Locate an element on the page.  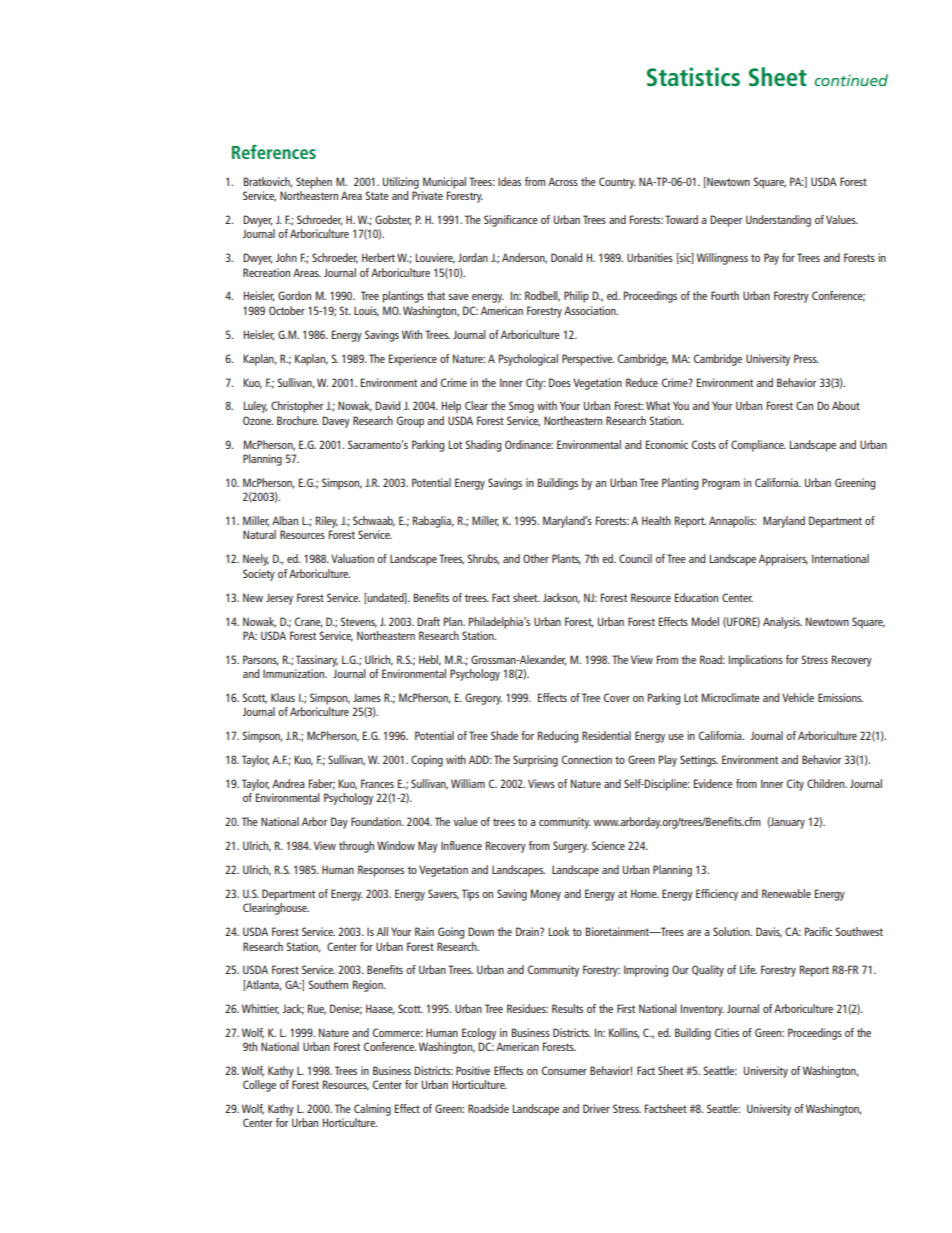
continued is located at coordinates (851, 80).
